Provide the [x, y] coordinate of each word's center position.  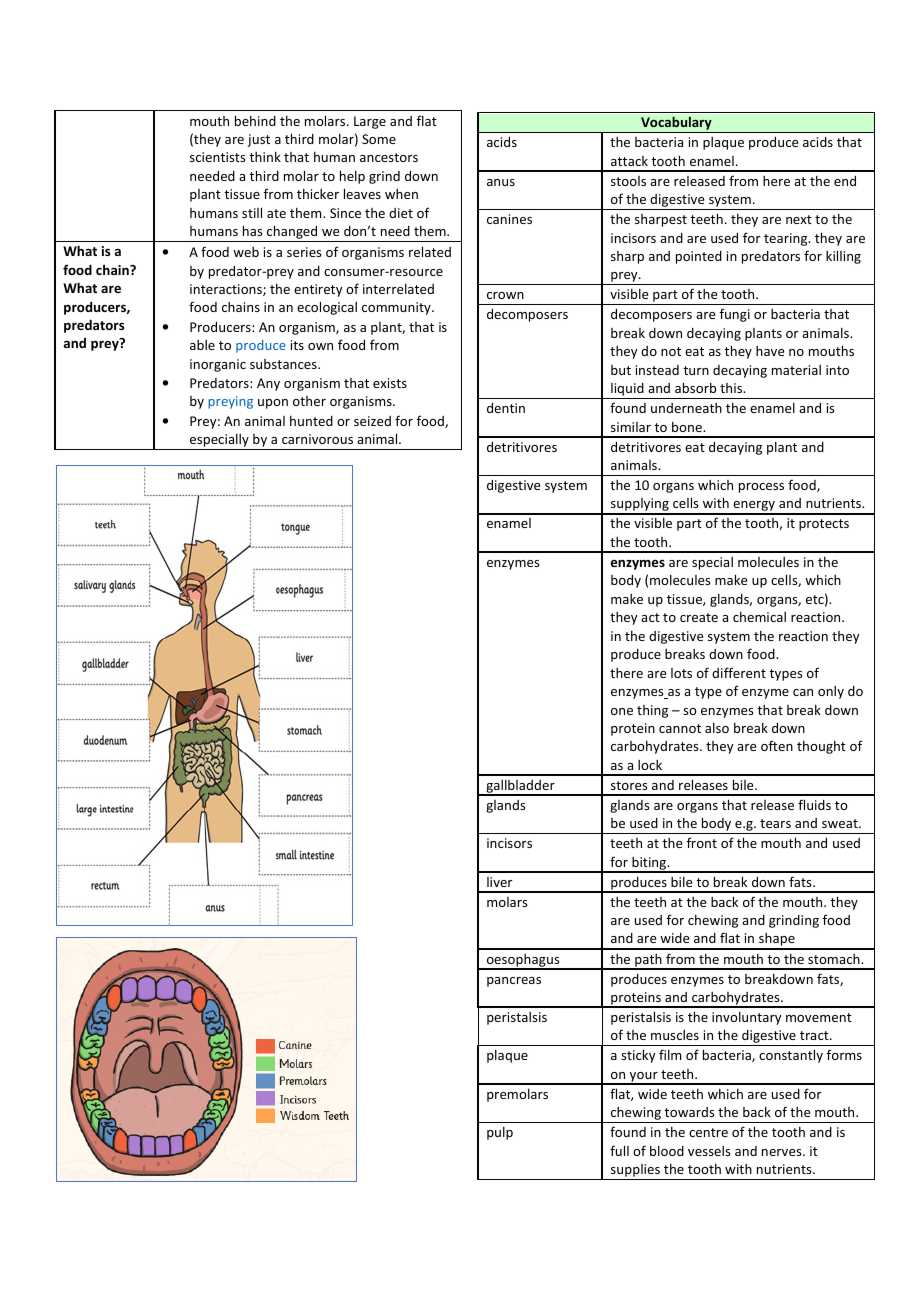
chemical [759, 616]
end [845, 180]
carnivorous [317, 439]
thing [652, 711]
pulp [500, 1133]
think [265, 156]
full [619, 1150]
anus [501, 182]
